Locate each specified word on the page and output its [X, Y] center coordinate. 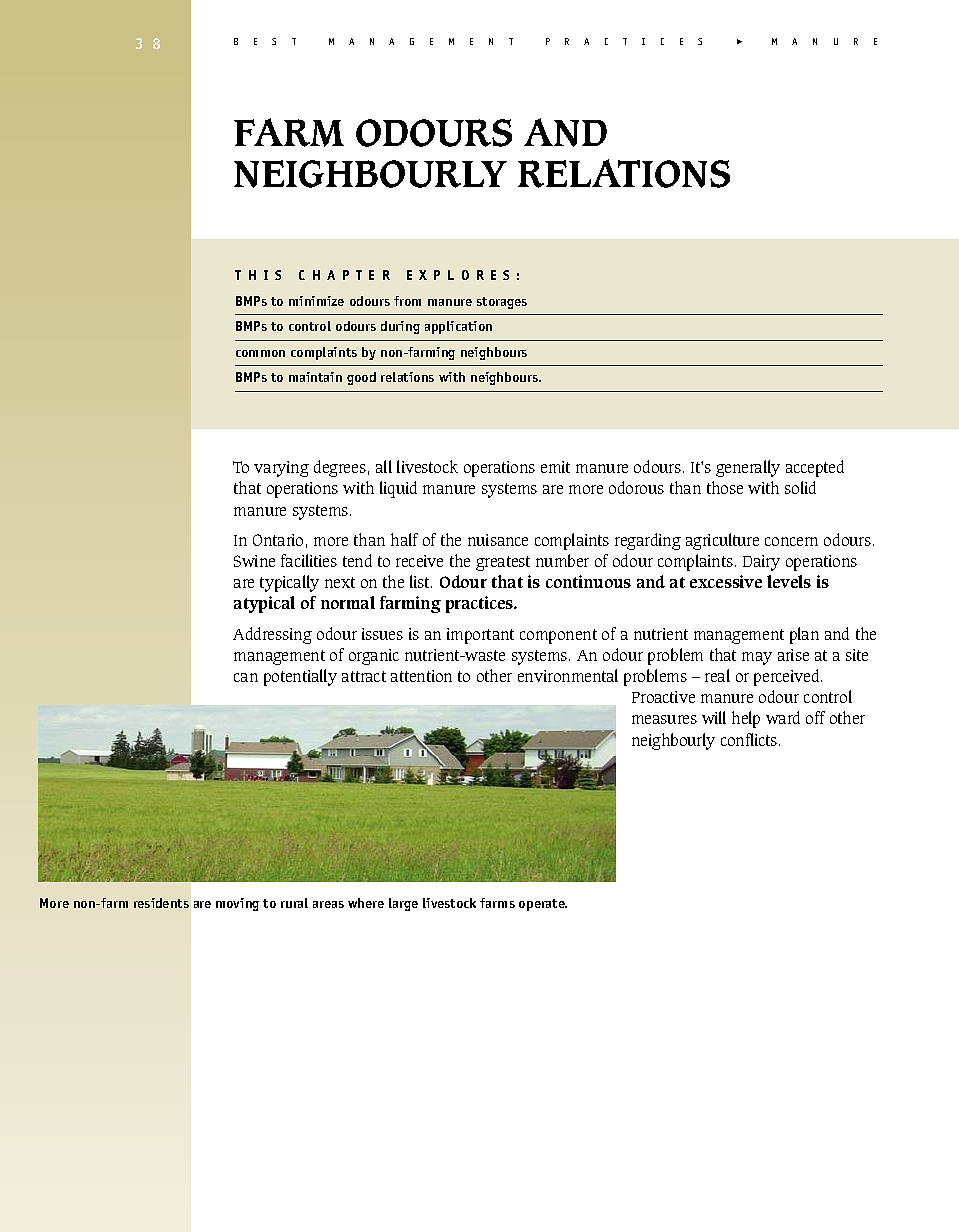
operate [543, 905]
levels [789, 581]
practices [481, 604]
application [458, 327]
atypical [264, 604]
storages [502, 303]
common [260, 353]
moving [237, 904]
